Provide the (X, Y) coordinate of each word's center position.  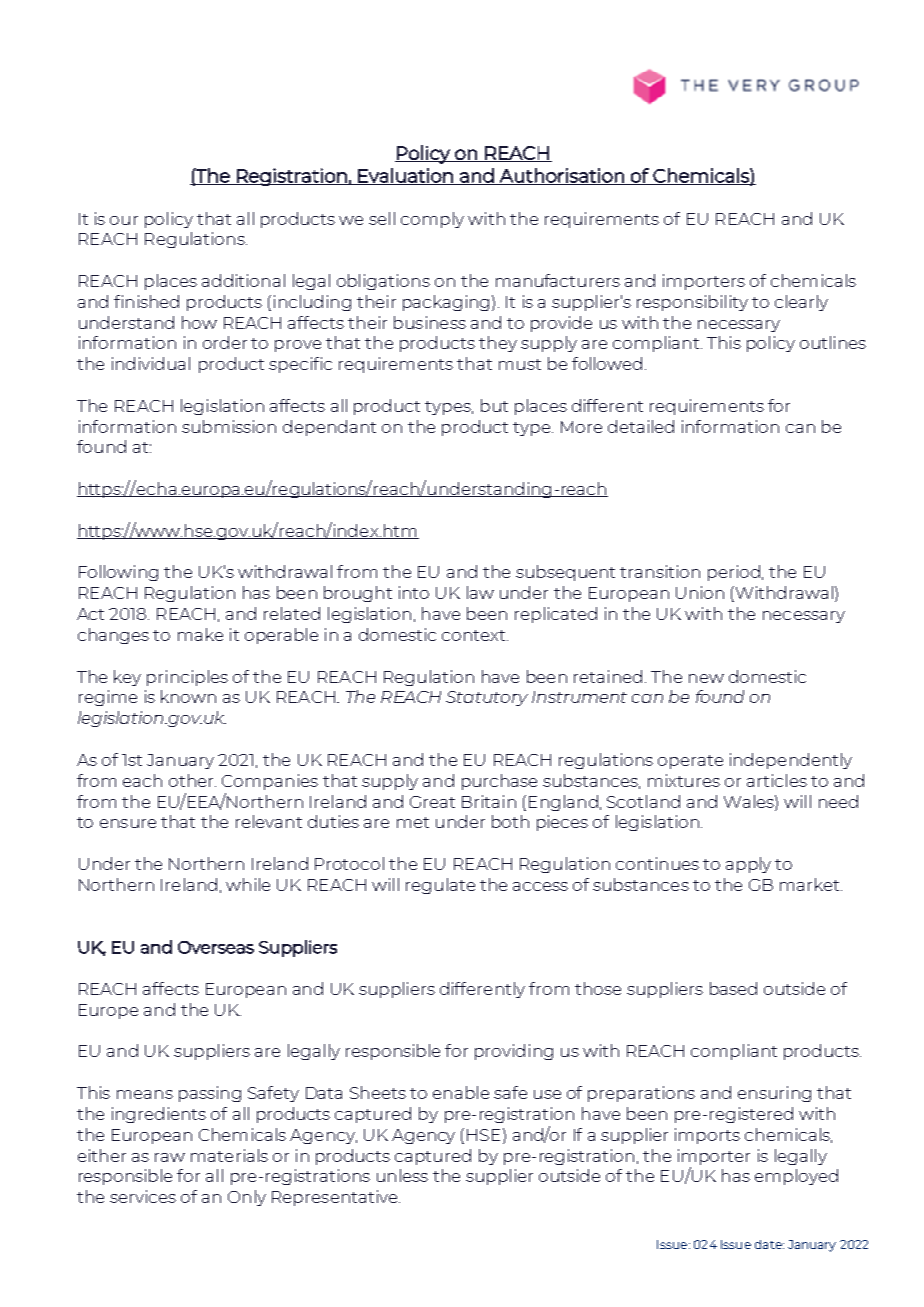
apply (748, 865)
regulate (440, 886)
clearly (801, 303)
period (734, 573)
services (143, 1196)
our (124, 220)
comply (432, 220)
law (480, 592)
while (248, 884)
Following (118, 573)
